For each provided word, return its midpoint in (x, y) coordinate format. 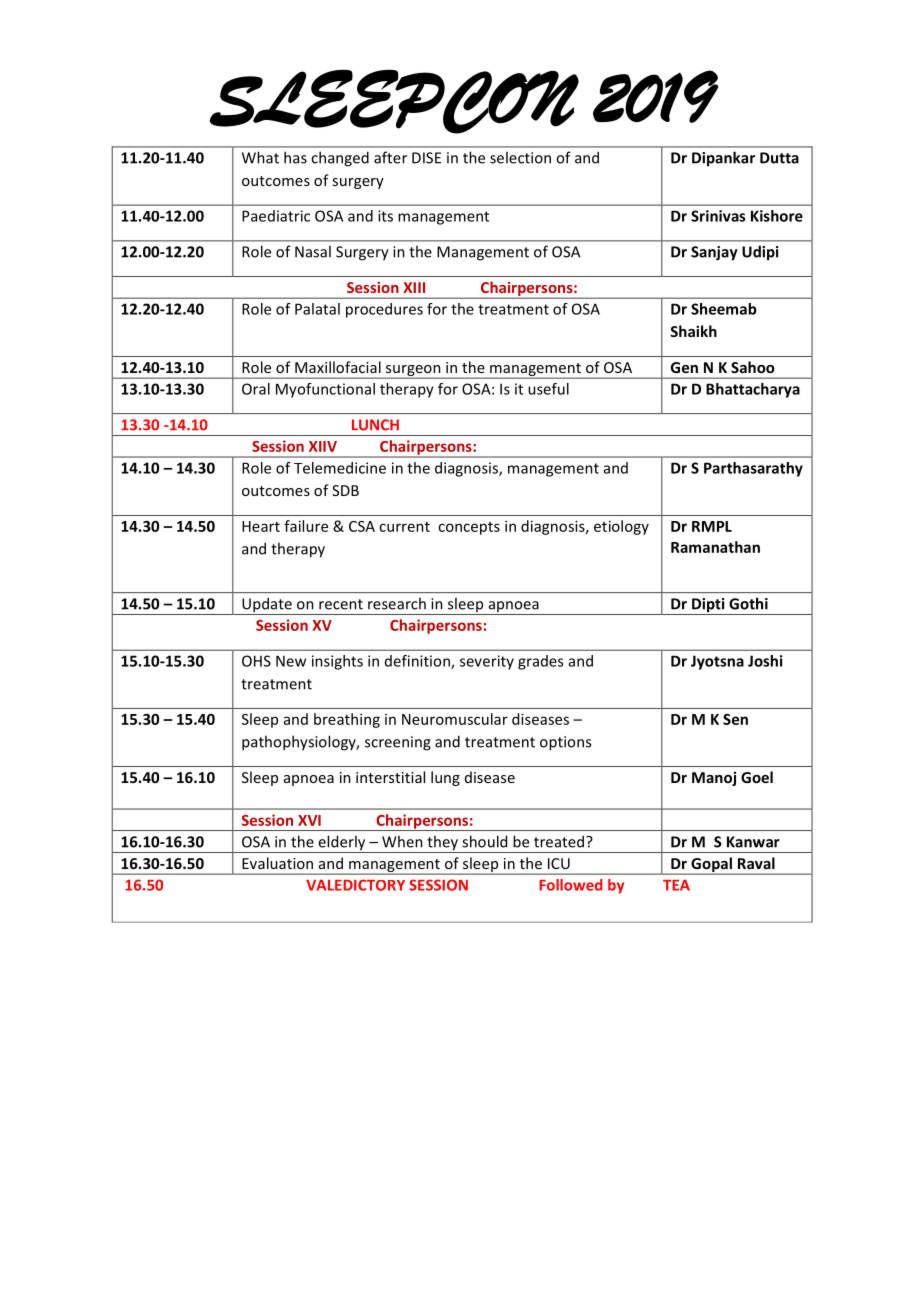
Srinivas (718, 216)
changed (340, 159)
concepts (469, 528)
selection (520, 157)
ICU (559, 863)
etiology (621, 527)
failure (306, 526)
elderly (342, 844)
